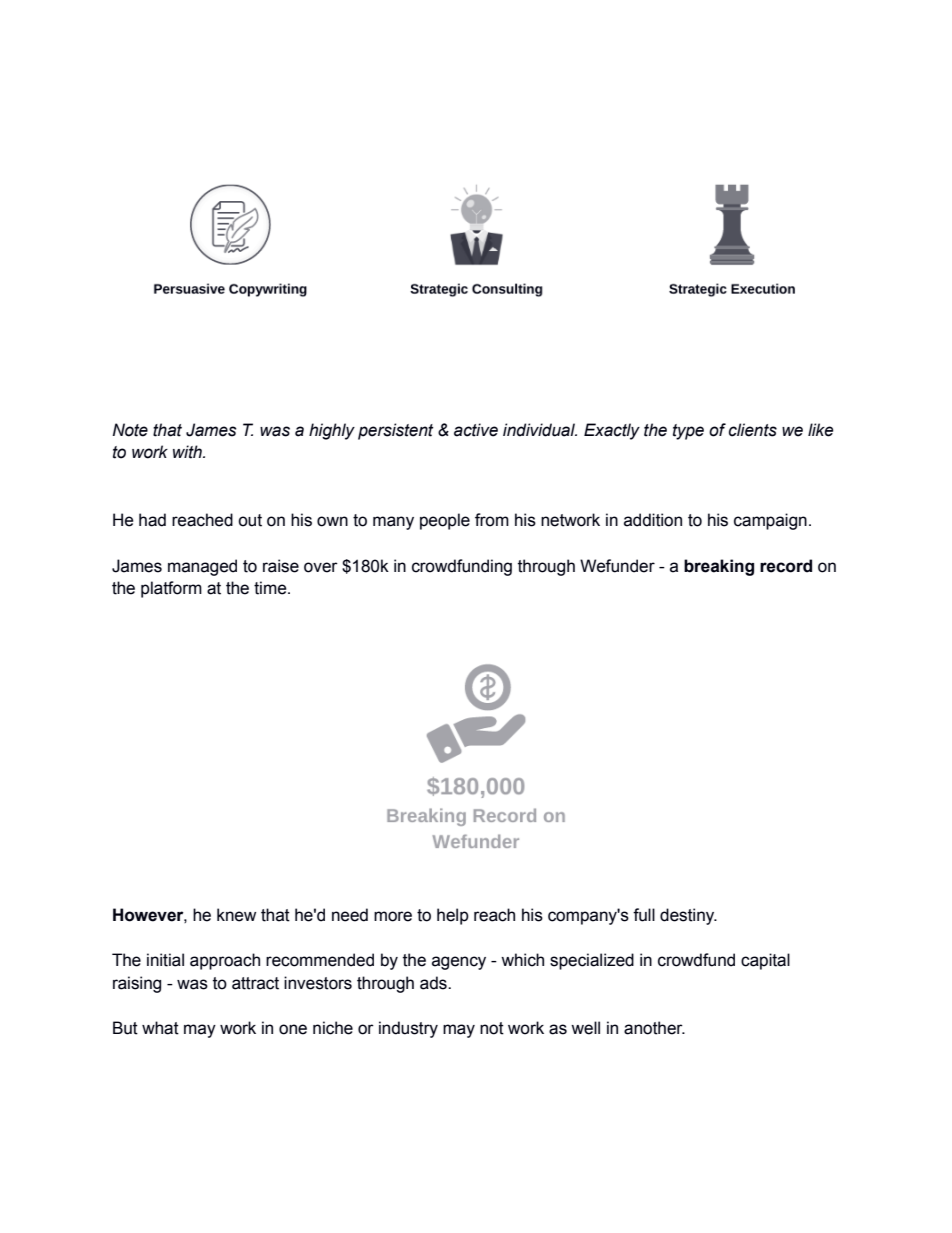 The height and width of the document is (1233, 952). I want to click on people, so click(445, 521).
